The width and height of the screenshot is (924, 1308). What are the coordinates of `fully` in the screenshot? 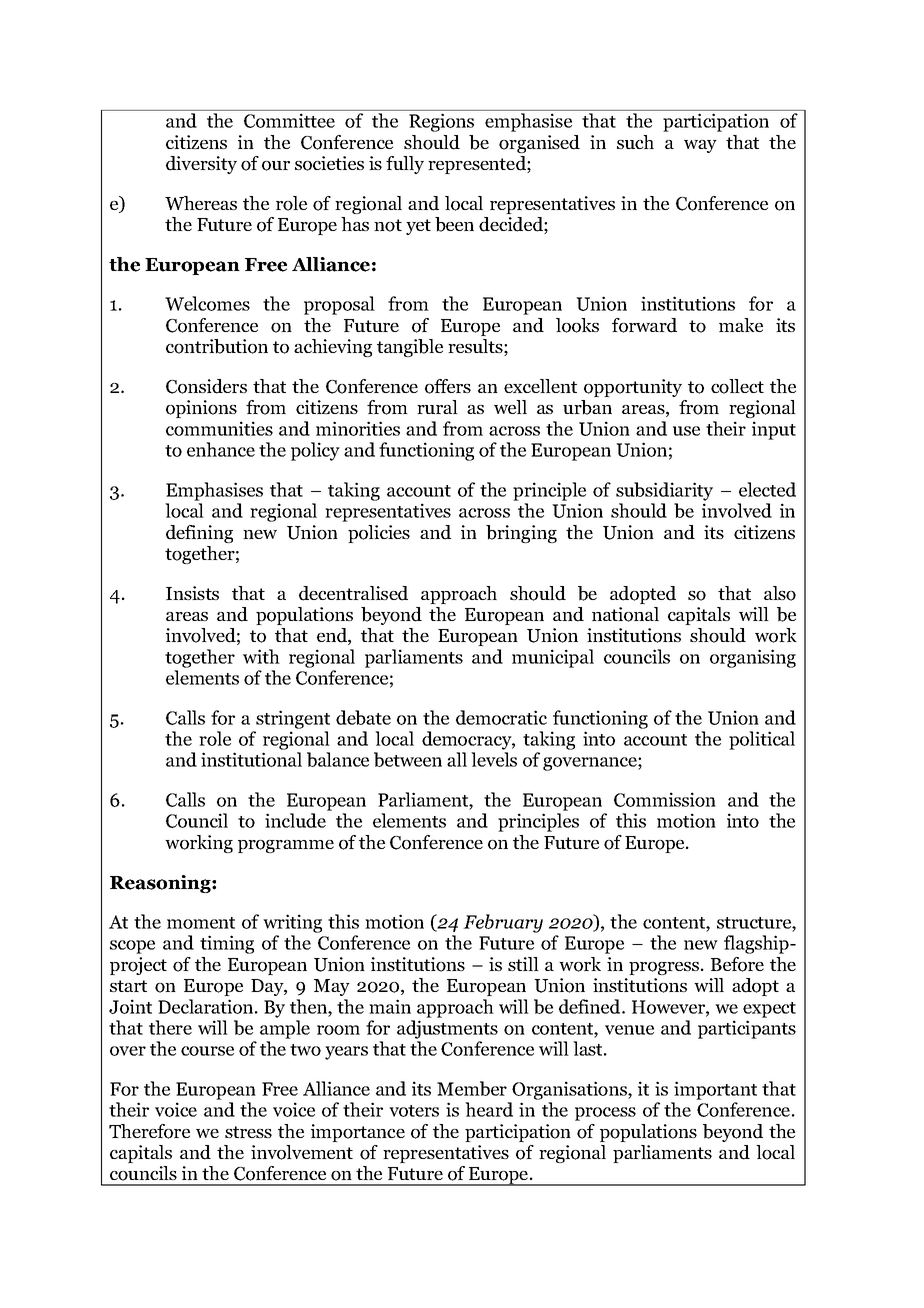 It's located at (405, 165).
